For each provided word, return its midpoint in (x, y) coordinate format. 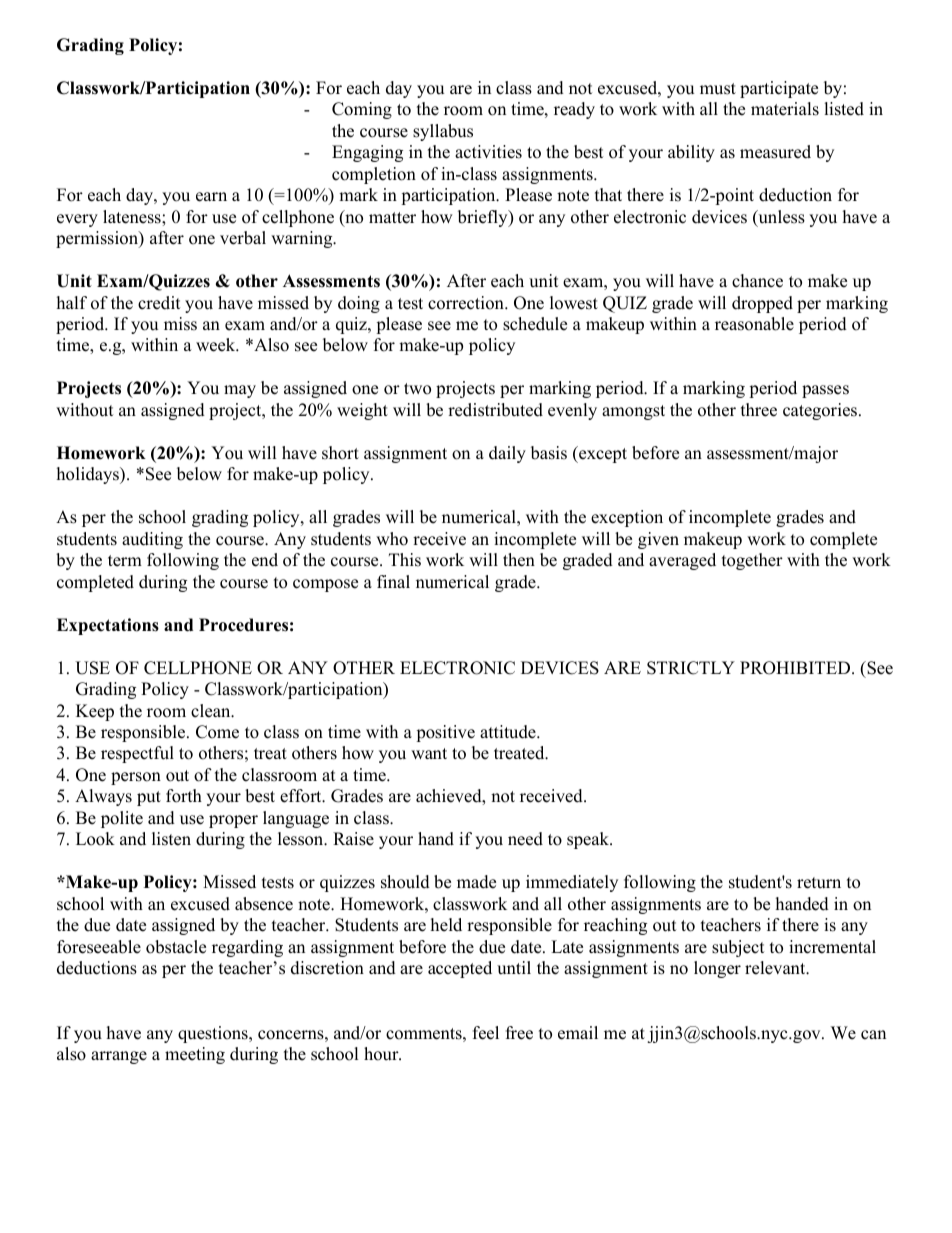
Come (217, 732)
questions (214, 1034)
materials (785, 109)
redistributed (495, 410)
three (759, 410)
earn (211, 197)
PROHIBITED (796, 668)
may (240, 391)
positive (445, 733)
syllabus (443, 132)
